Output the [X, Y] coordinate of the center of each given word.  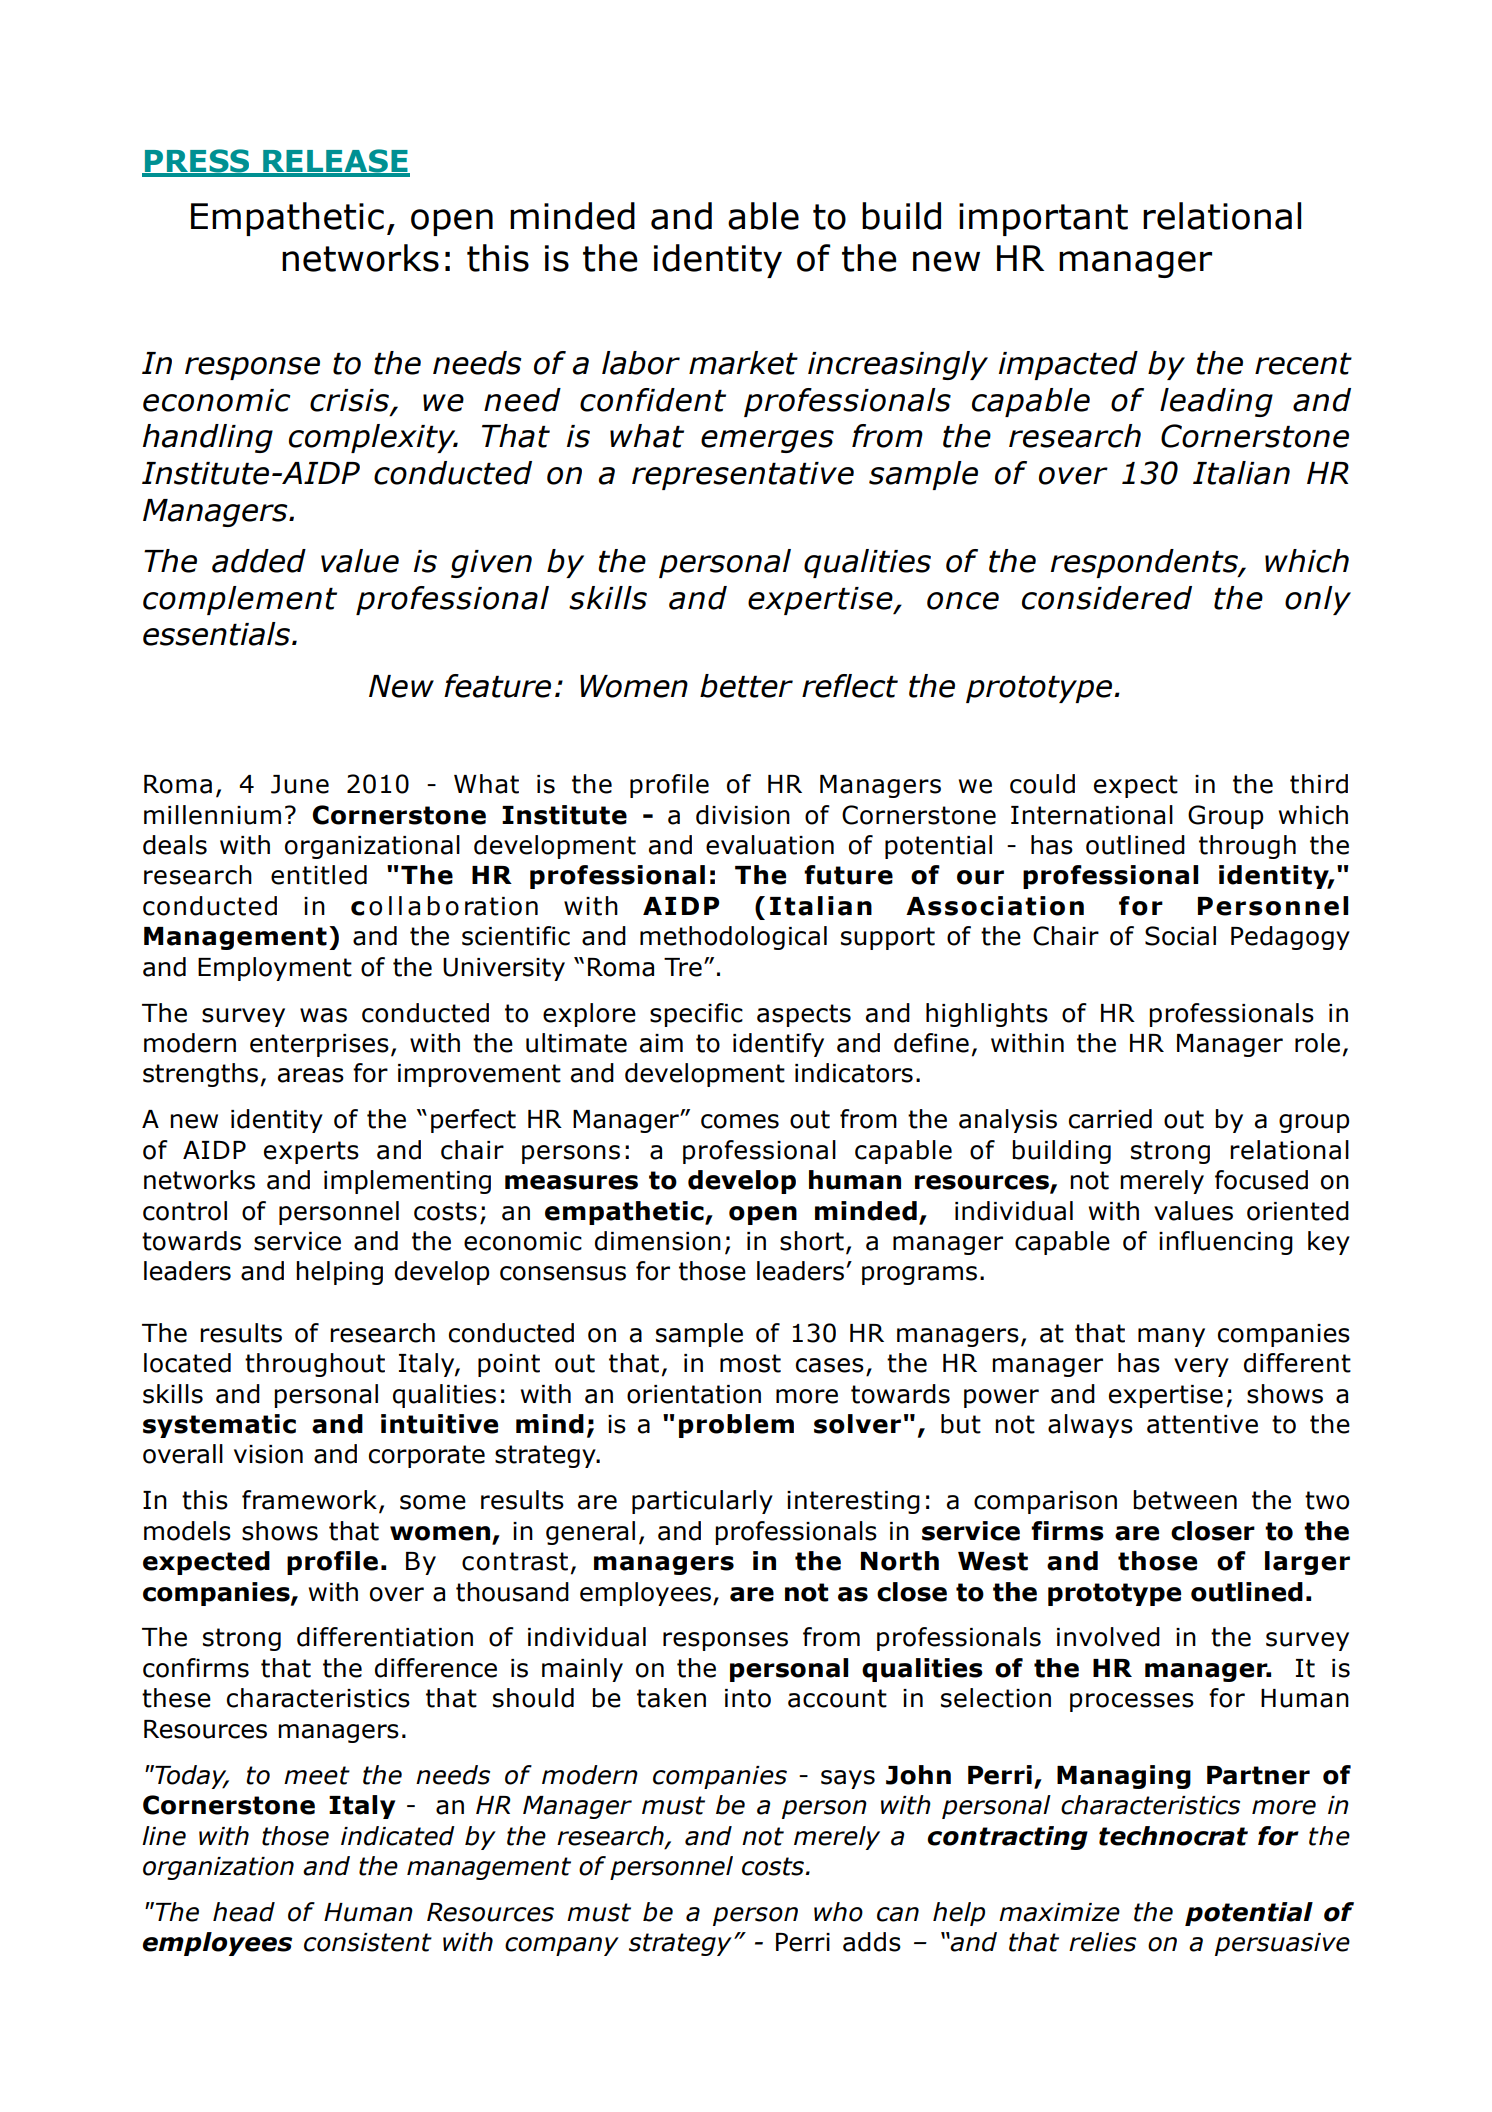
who [838, 1912]
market [743, 363]
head [244, 1912]
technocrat [1173, 1836]
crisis [351, 401]
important [1043, 219]
